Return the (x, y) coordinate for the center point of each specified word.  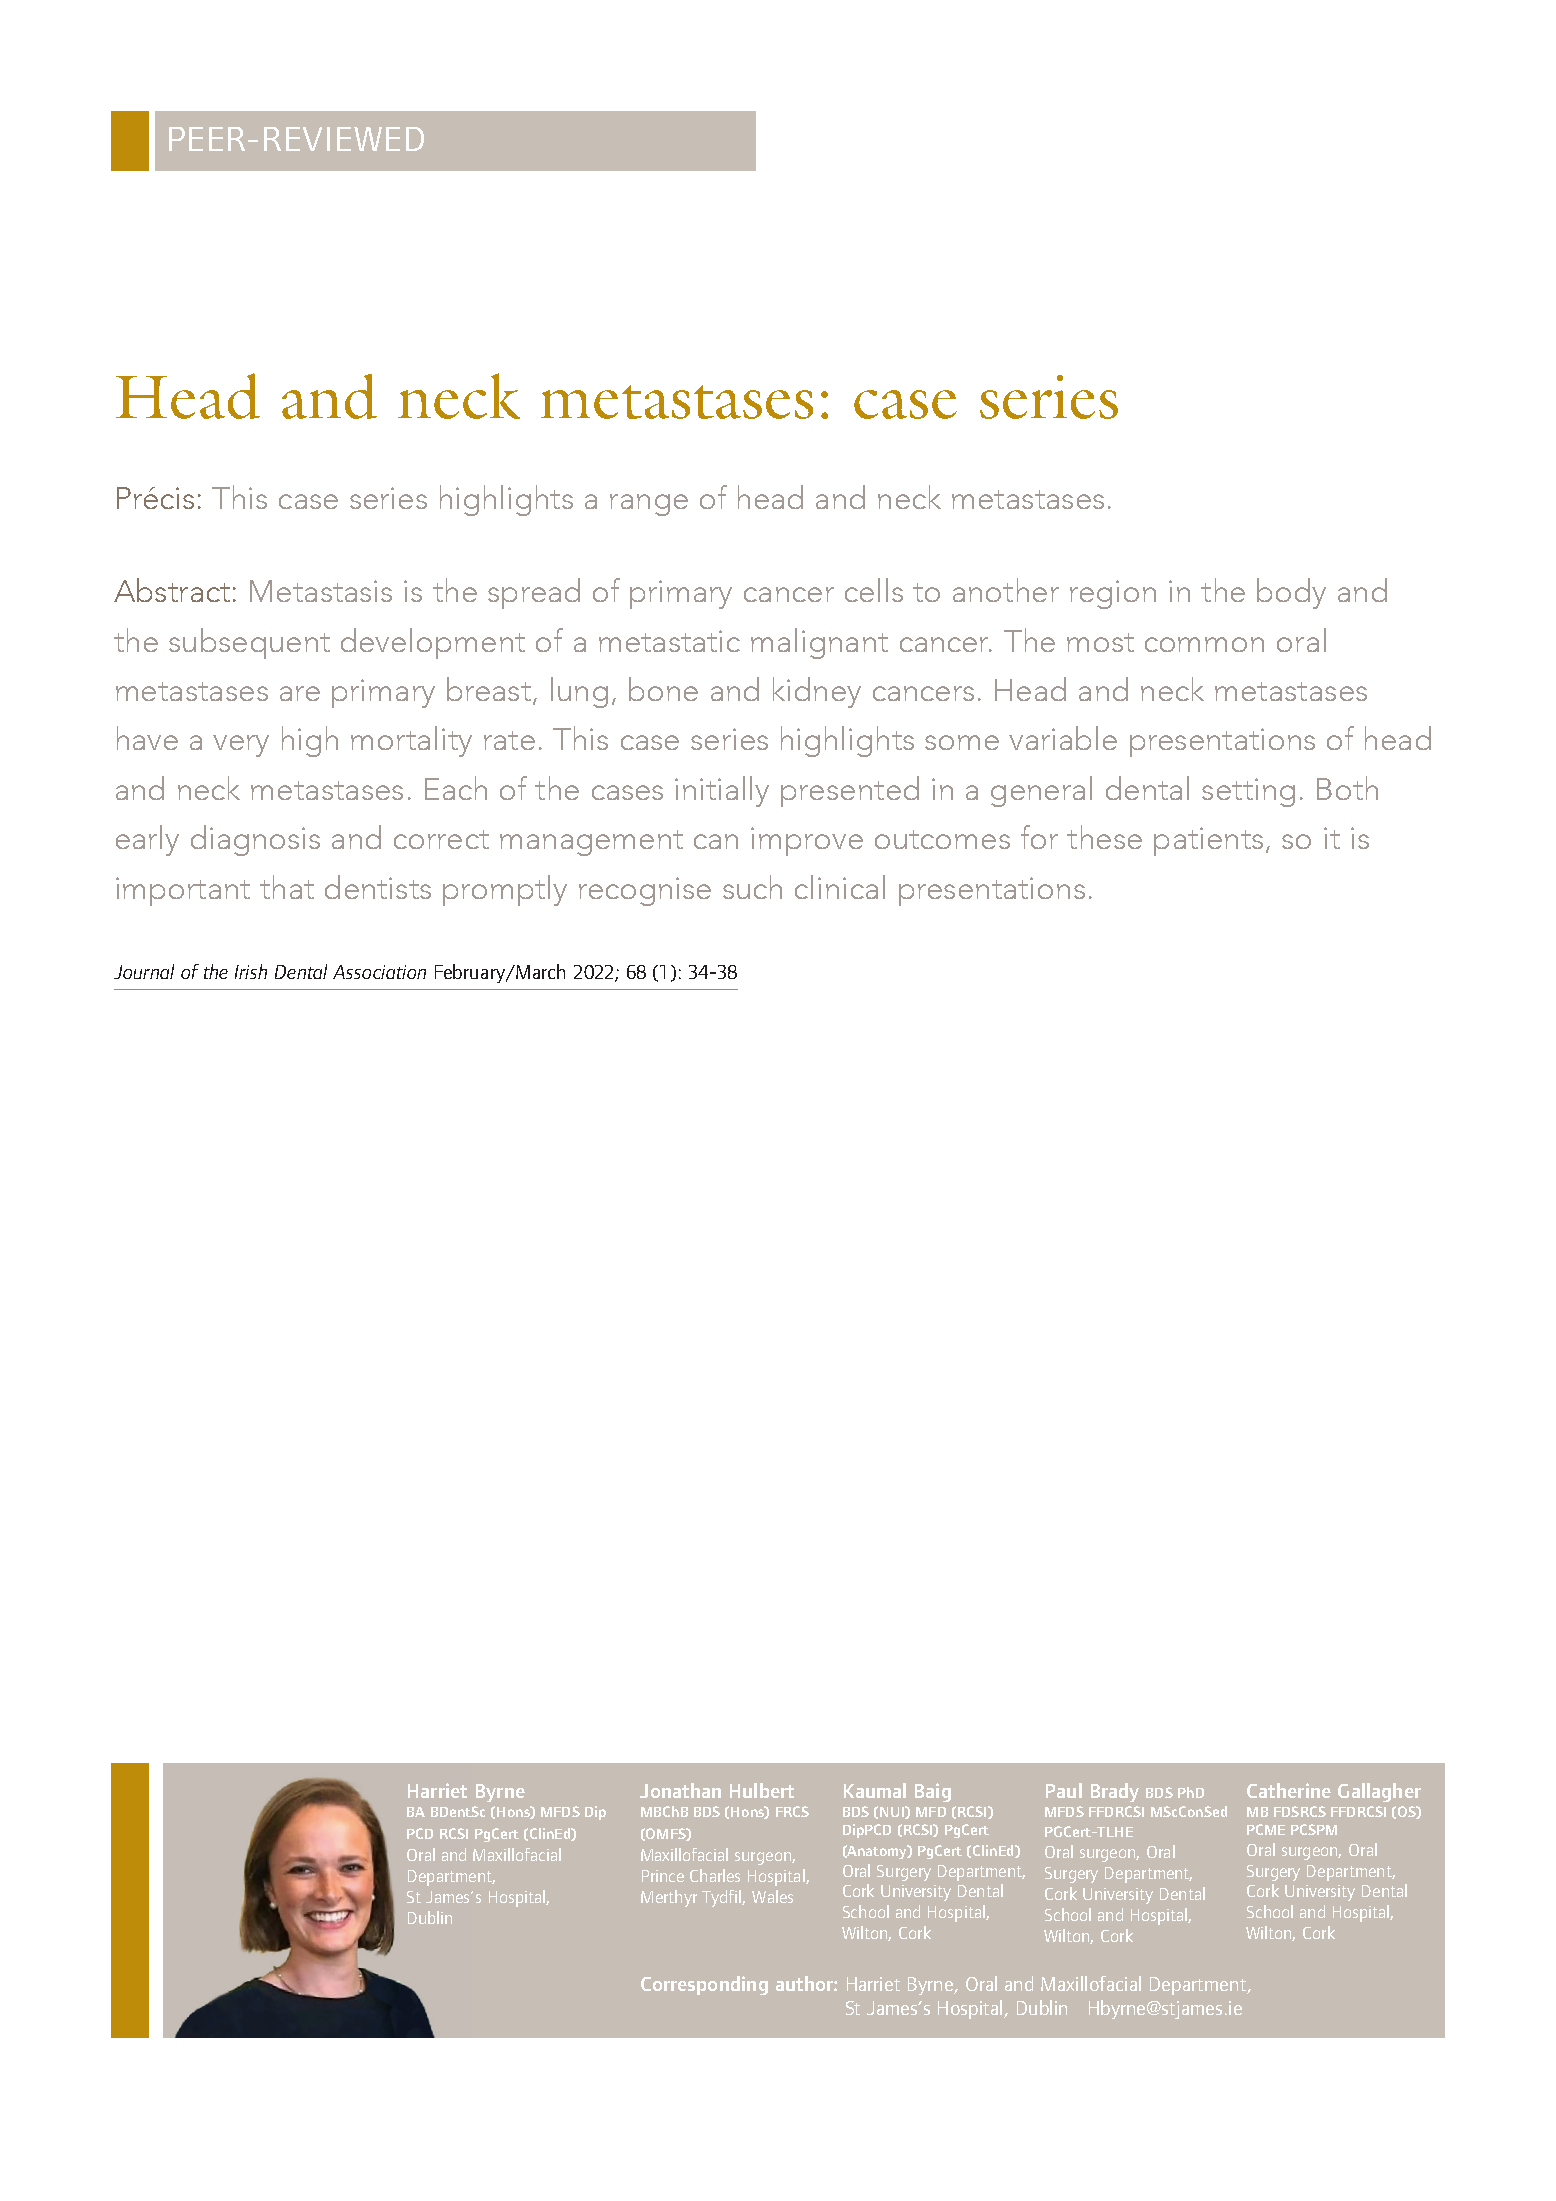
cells (874, 590)
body (1291, 593)
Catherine (1289, 1790)
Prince (663, 1876)
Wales (772, 1896)
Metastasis (321, 591)
